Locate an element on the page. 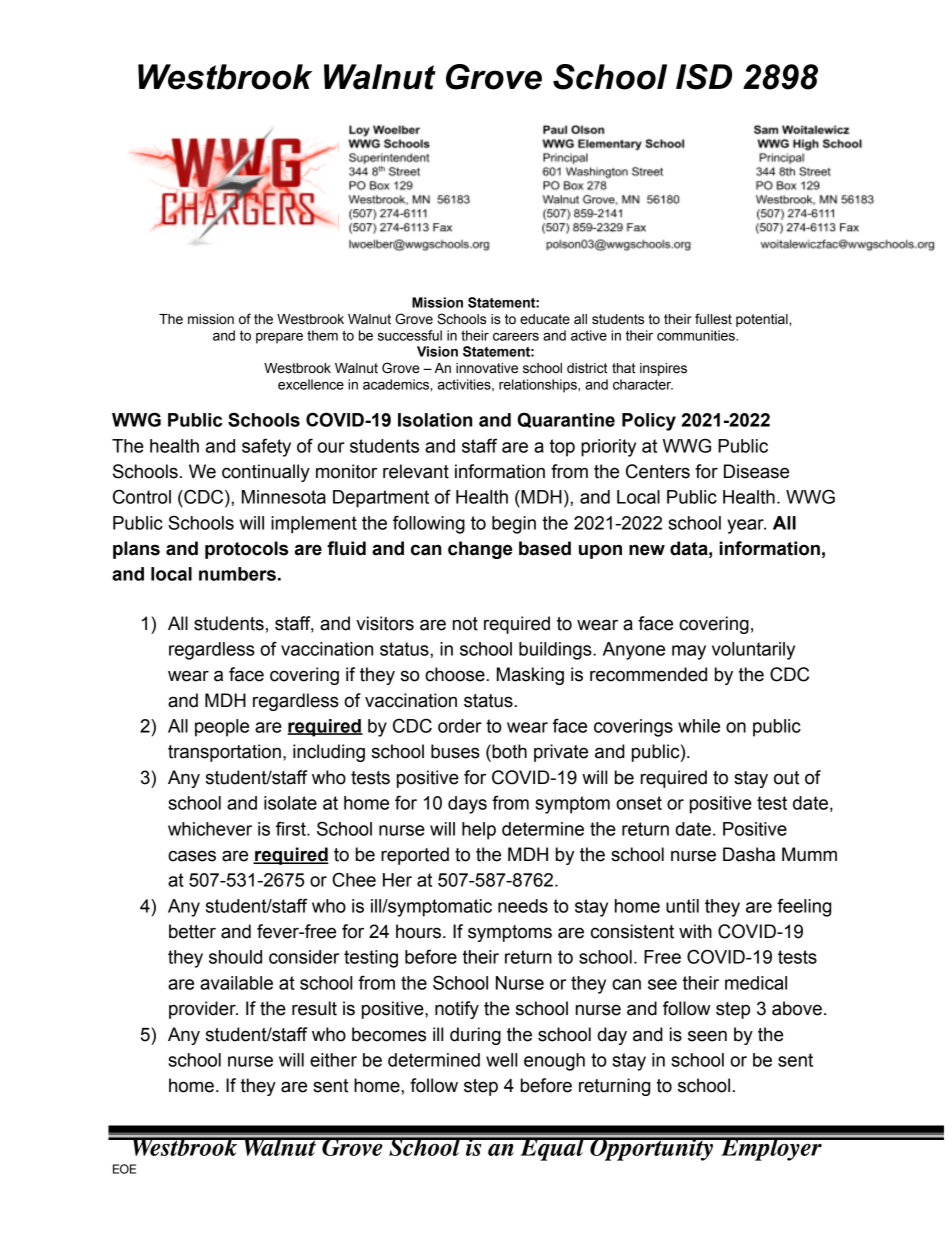  change is located at coordinates (480, 550).
